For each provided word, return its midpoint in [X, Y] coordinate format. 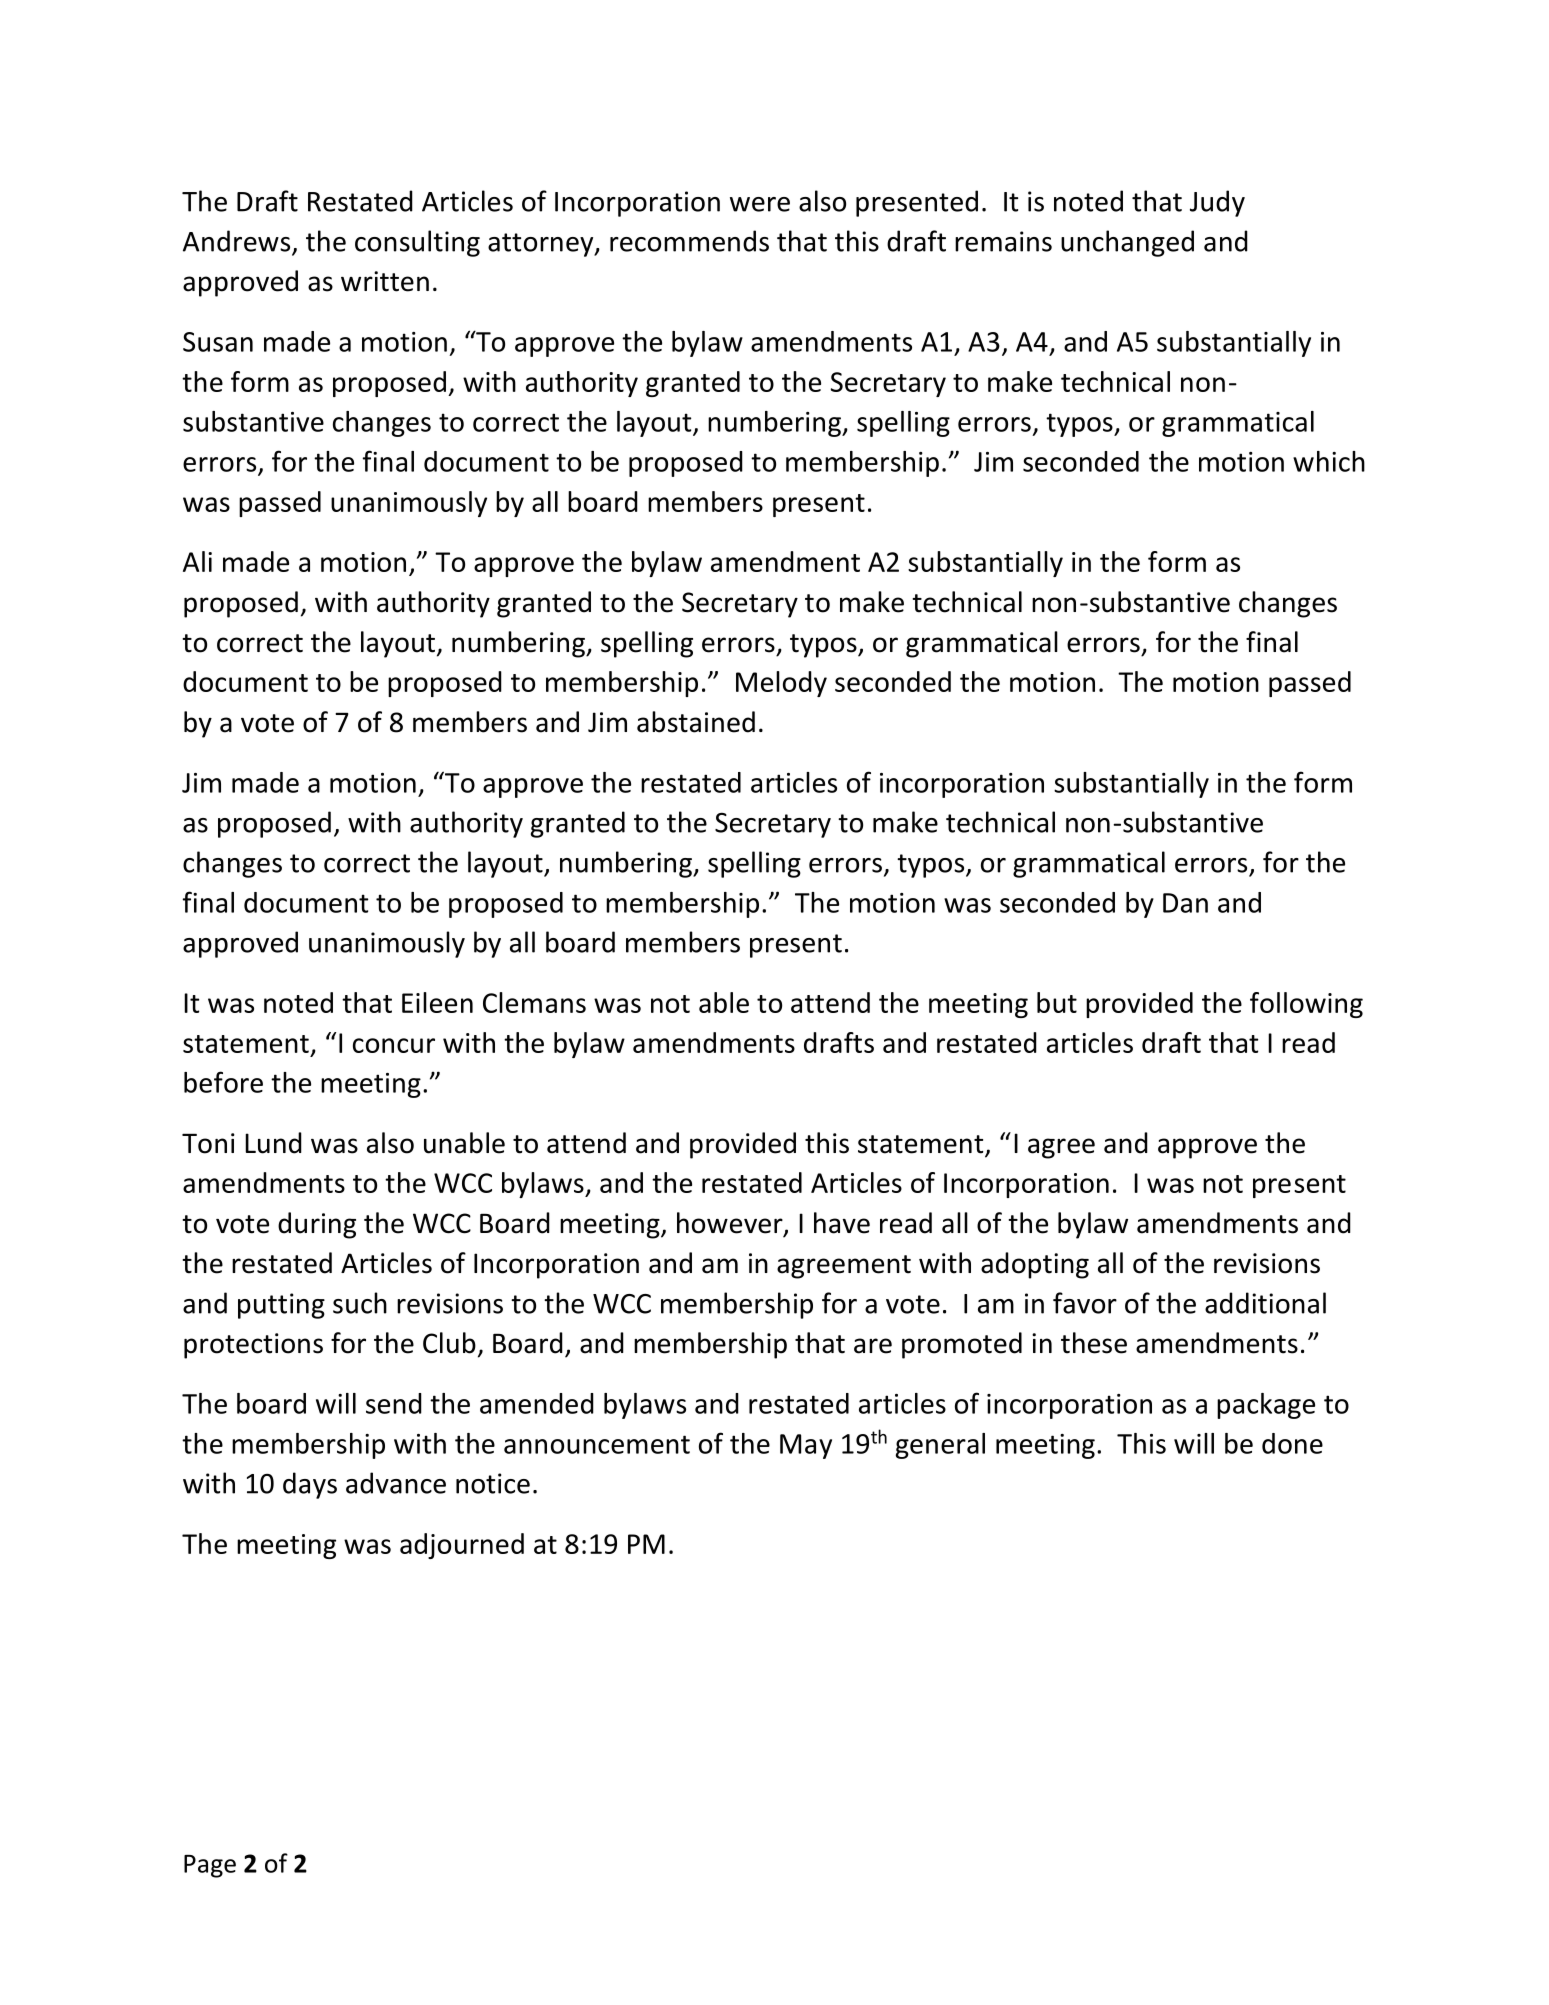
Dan [1185, 903]
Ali [197, 561]
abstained [696, 722]
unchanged [1127, 243]
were [760, 204]
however [731, 1224]
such [360, 1303]
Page [210, 1866]
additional [1265, 1303]
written [385, 281]
